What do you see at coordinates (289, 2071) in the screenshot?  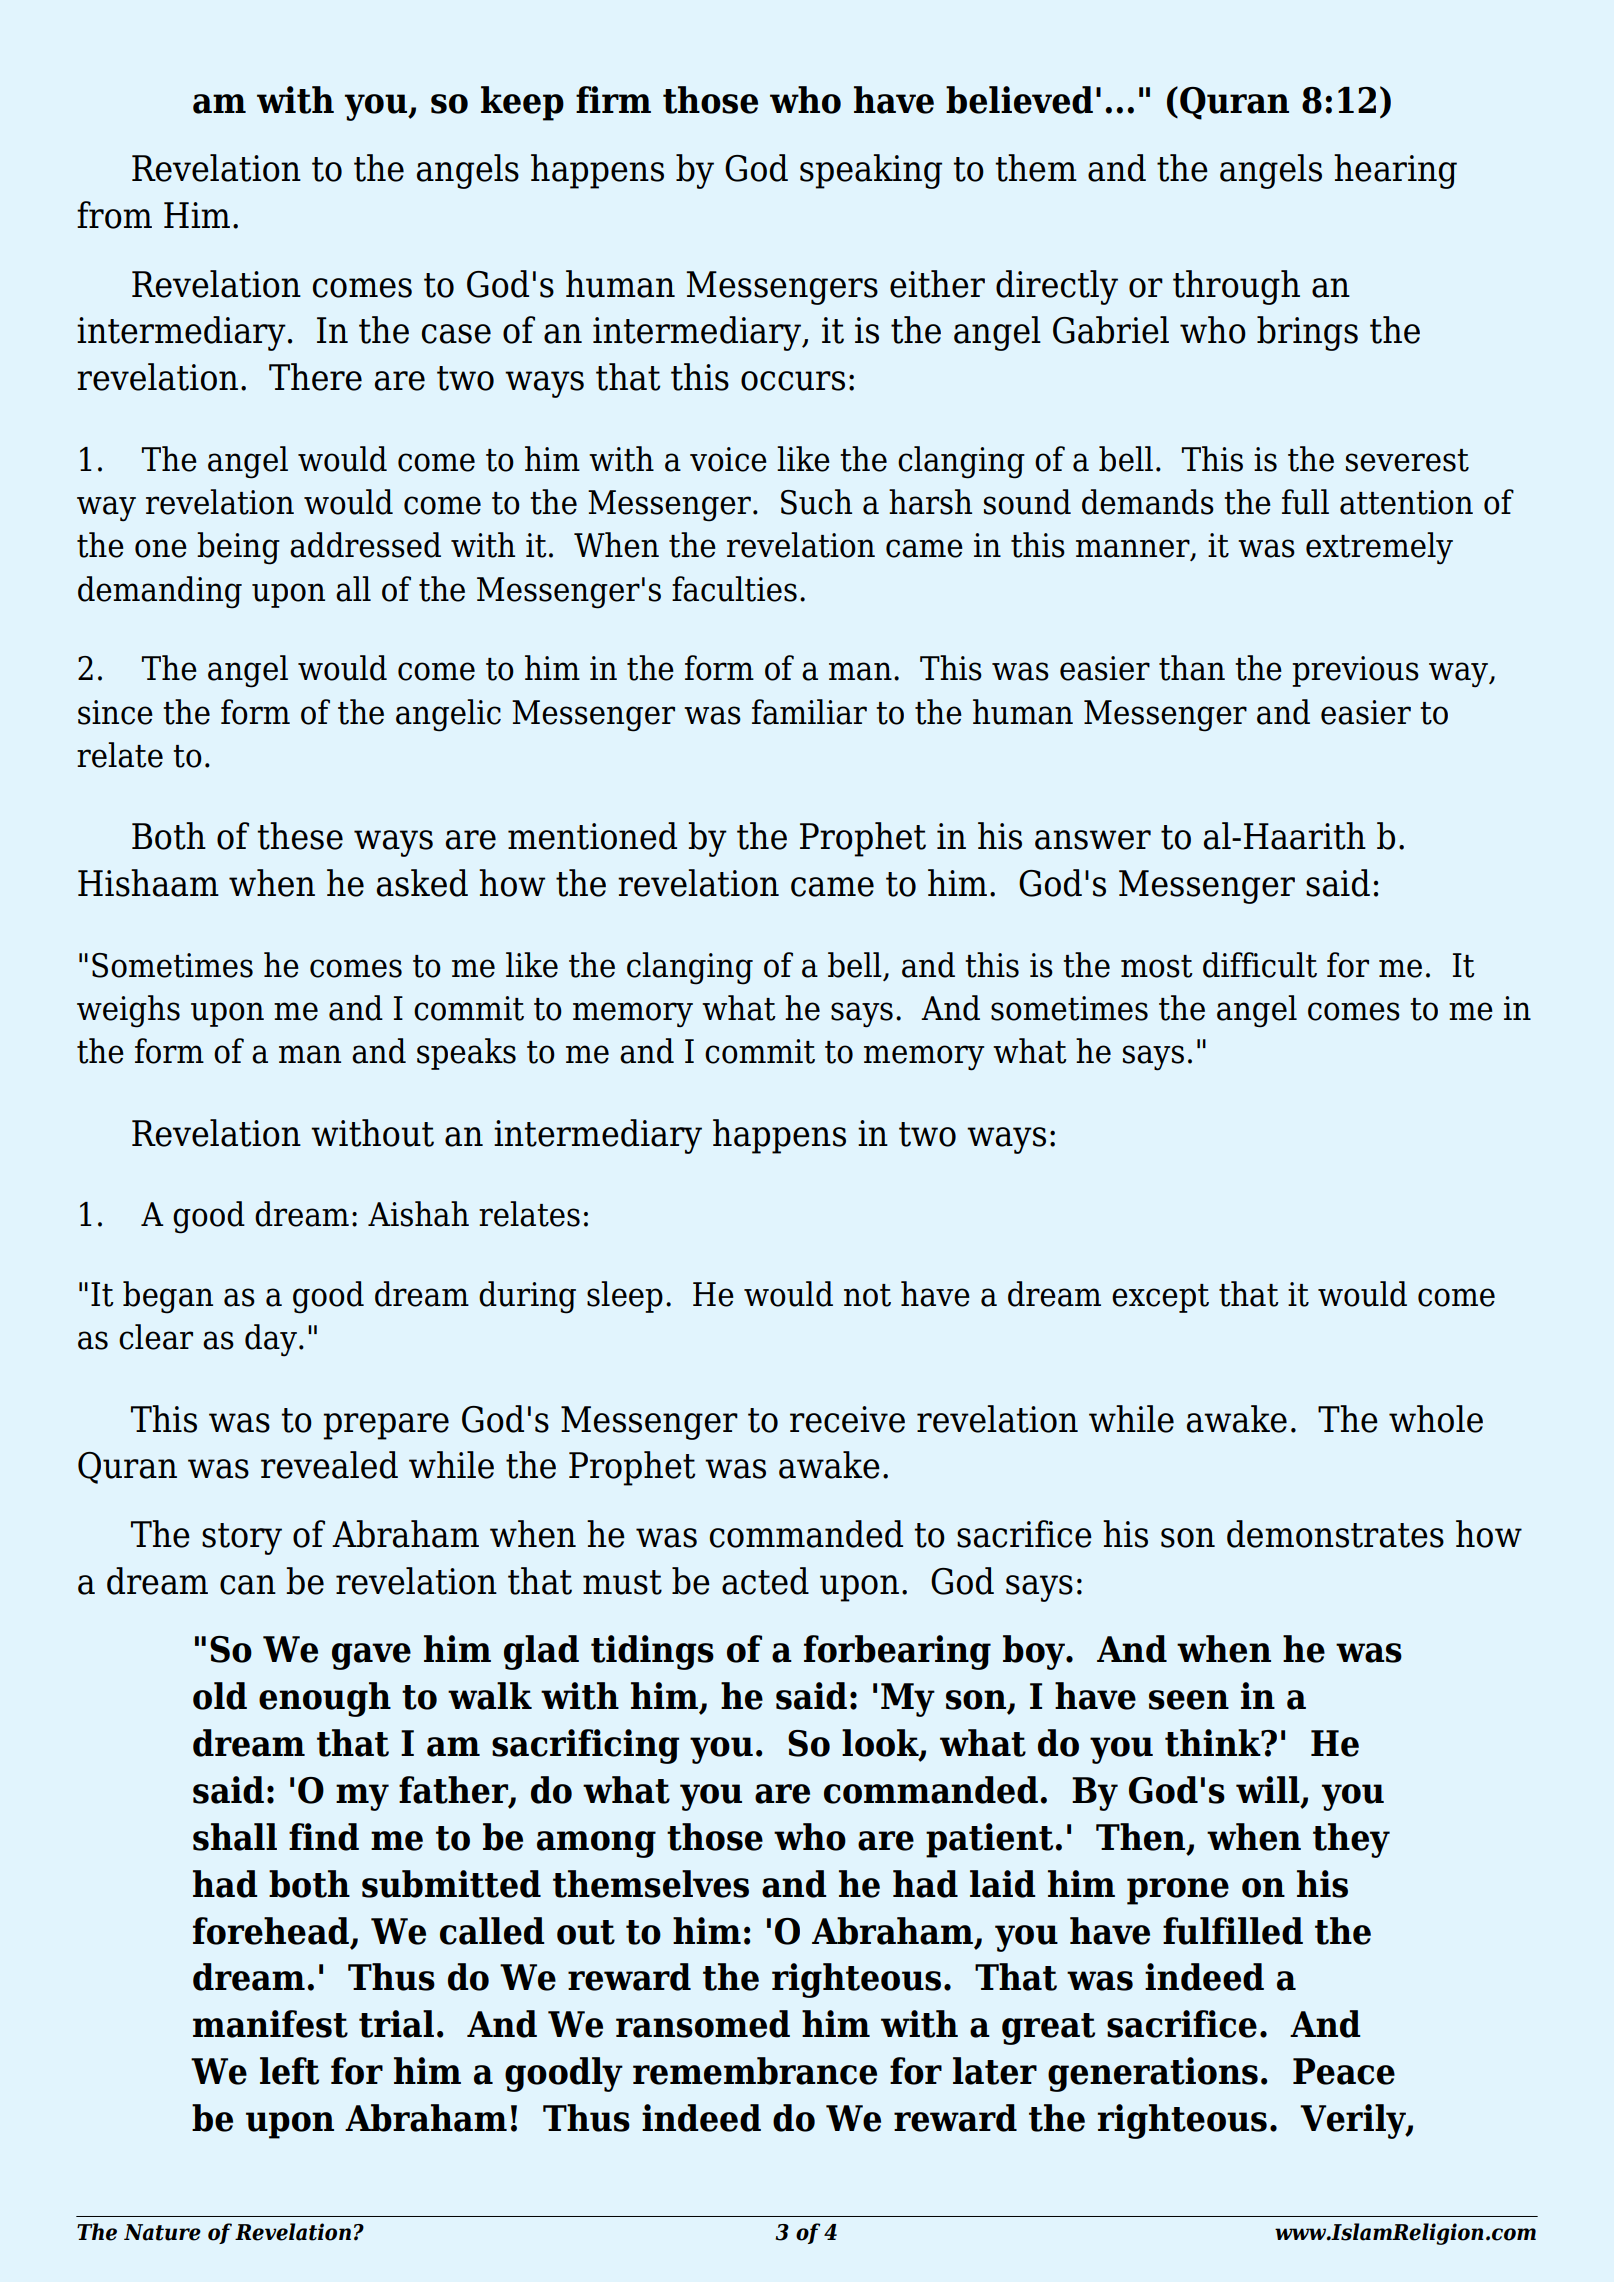 I see `left` at bounding box center [289, 2071].
